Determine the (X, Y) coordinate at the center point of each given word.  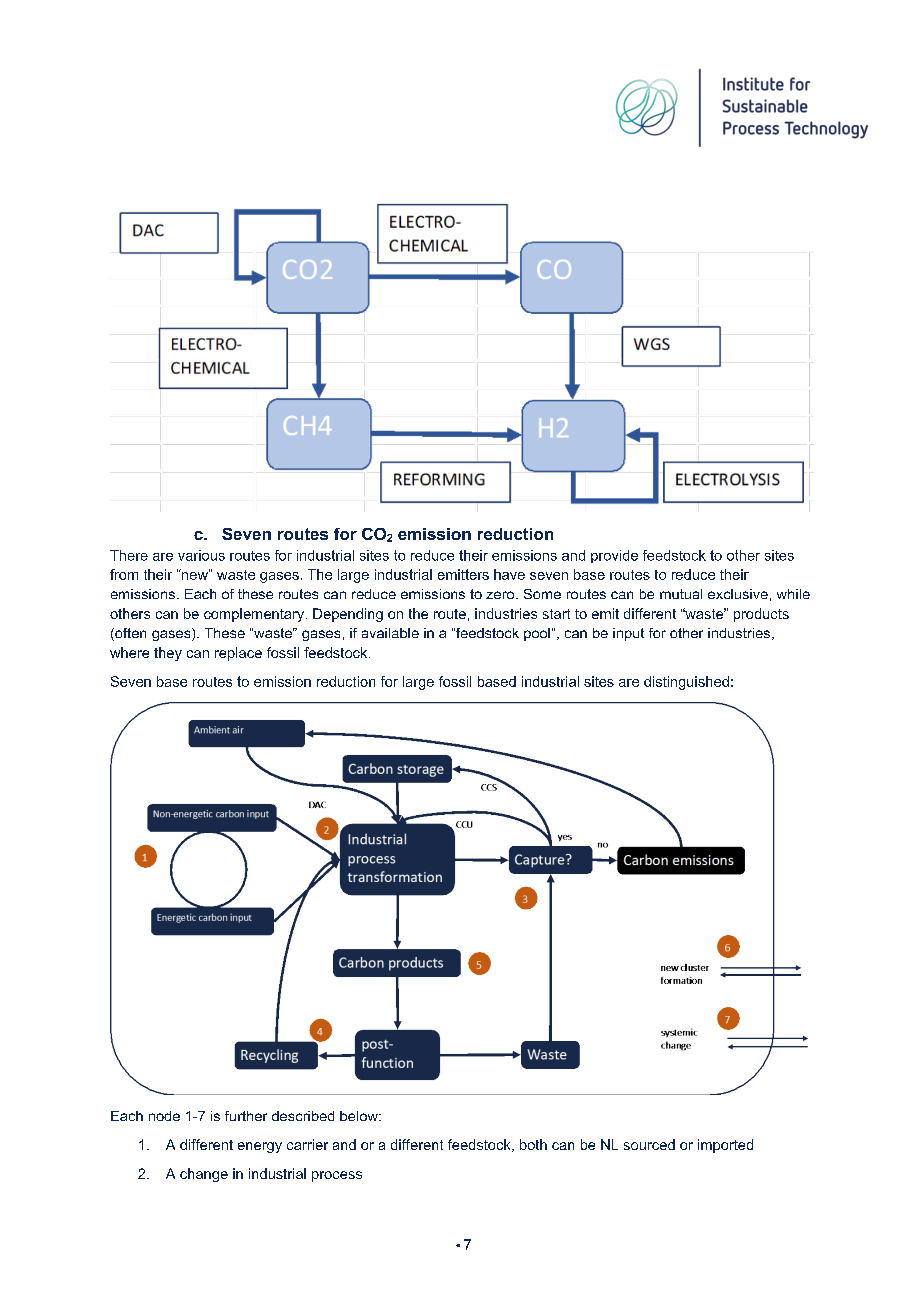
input (628, 634)
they (168, 654)
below (360, 1116)
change (204, 1175)
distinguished (686, 683)
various (201, 555)
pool (537, 634)
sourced (649, 1144)
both (533, 1144)
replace (238, 654)
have (509, 574)
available (390, 633)
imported (725, 1146)
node (164, 1116)
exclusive (738, 594)
